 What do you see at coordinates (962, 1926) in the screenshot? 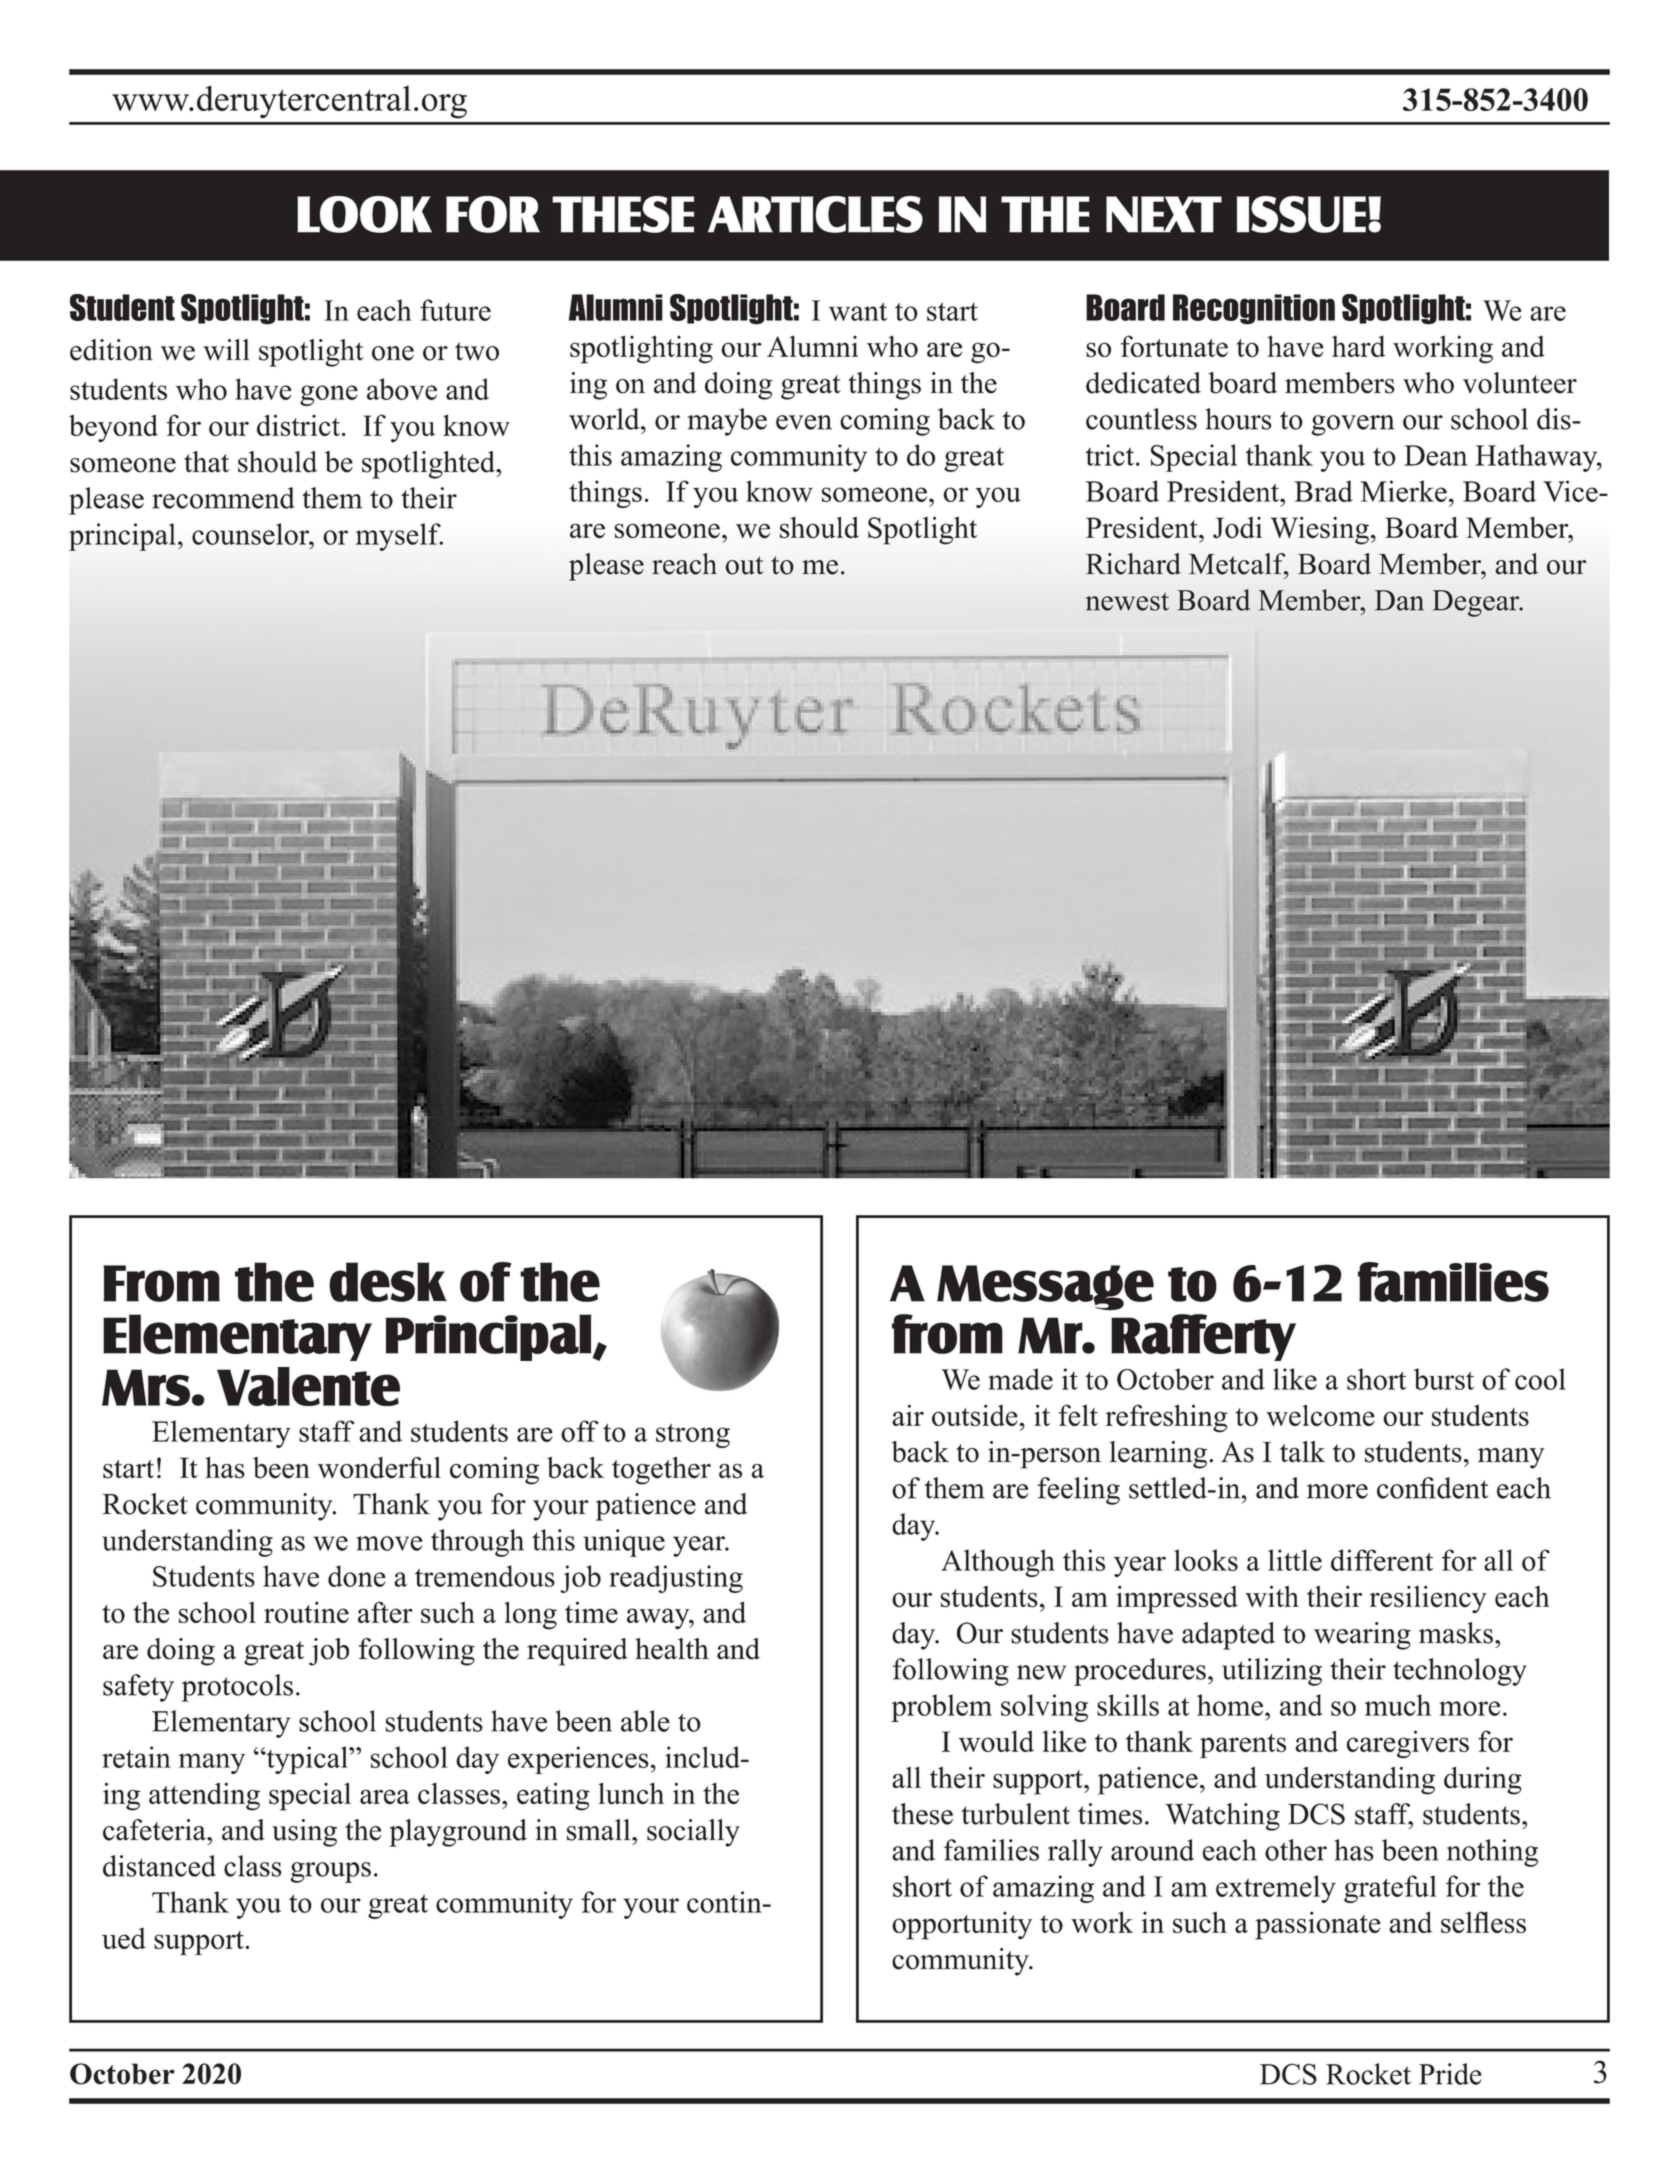
I see `opportunity` at bounding box center [962, 1926].
